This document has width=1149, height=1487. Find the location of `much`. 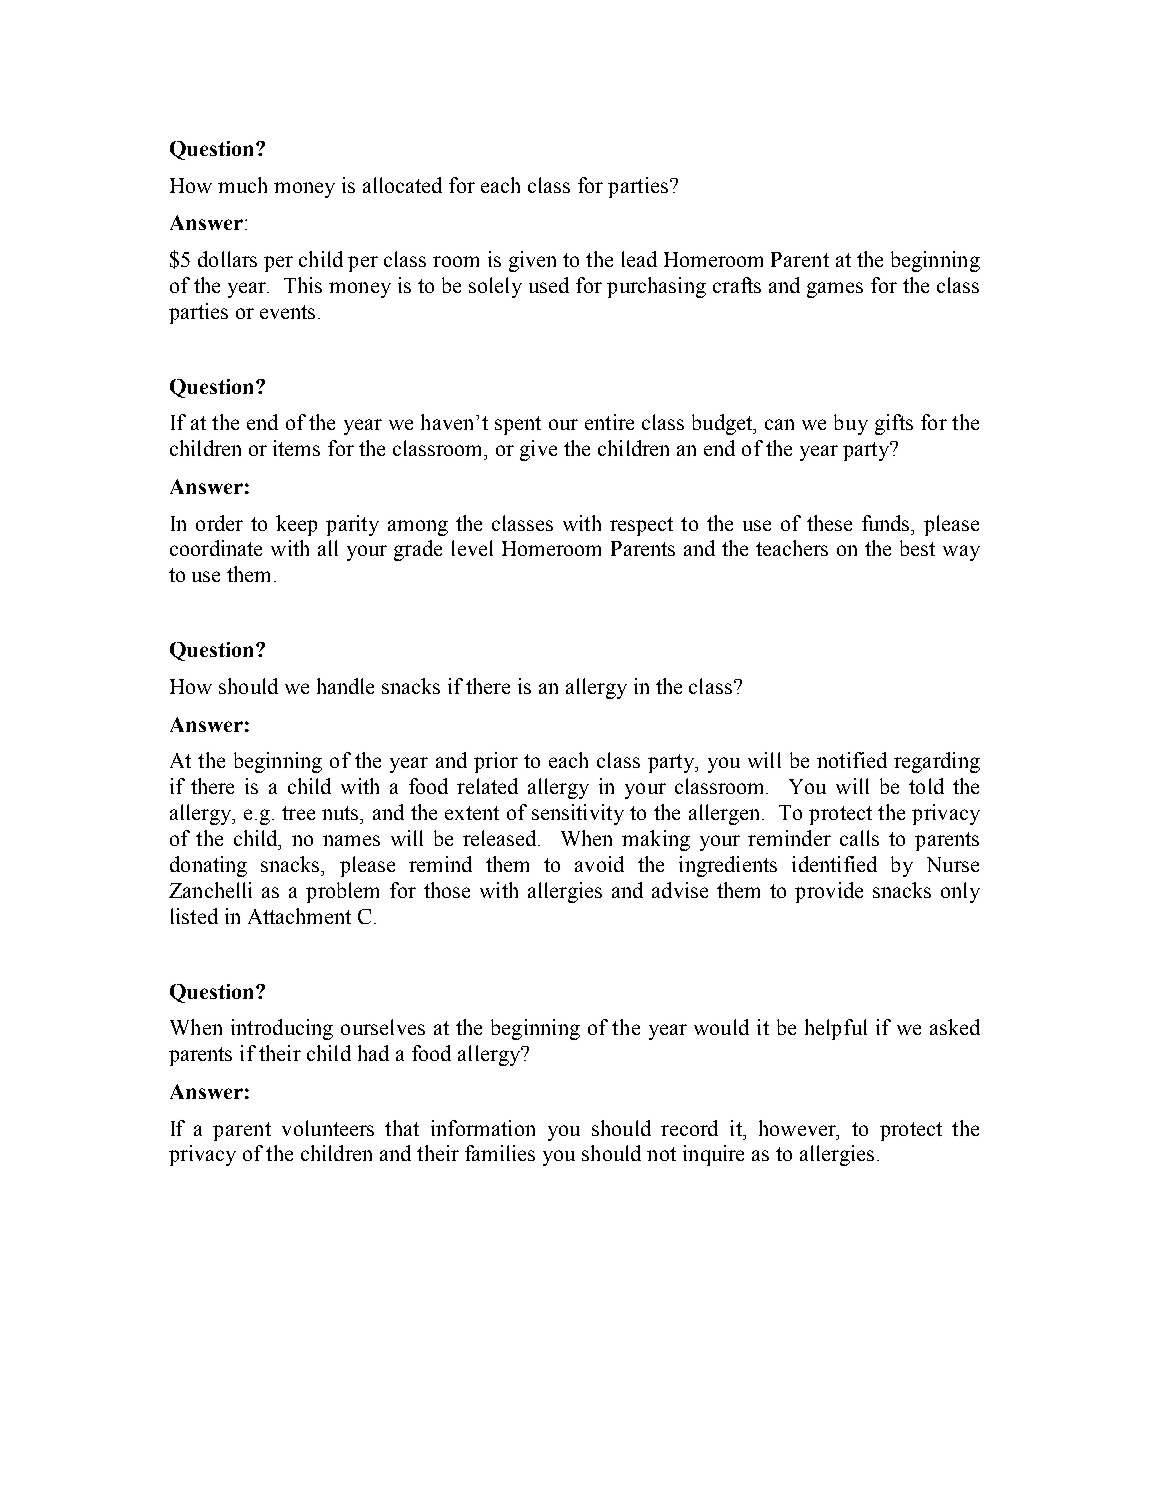

much is located at coordinates (242, 185).
